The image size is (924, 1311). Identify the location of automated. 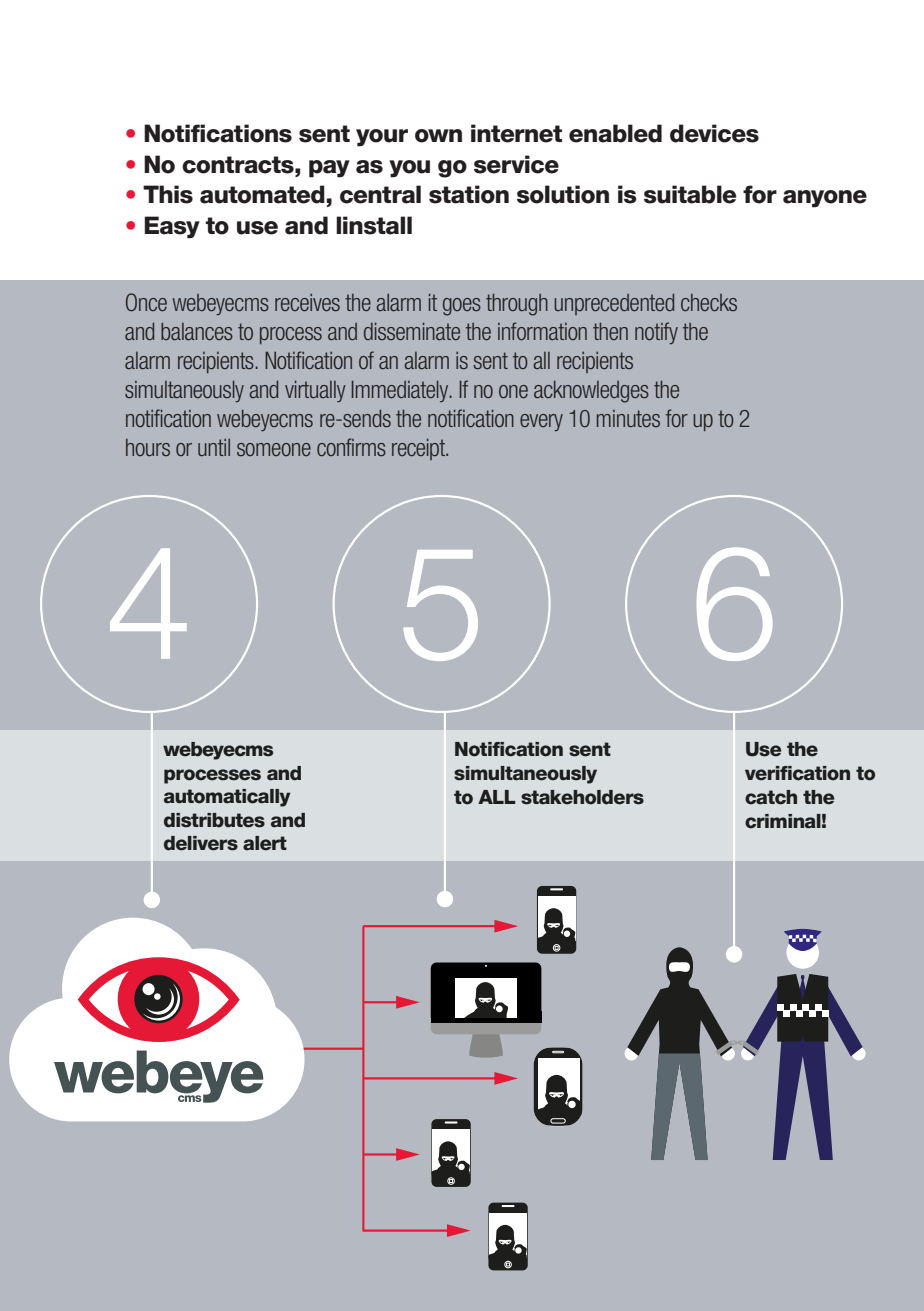
(262, 194).
